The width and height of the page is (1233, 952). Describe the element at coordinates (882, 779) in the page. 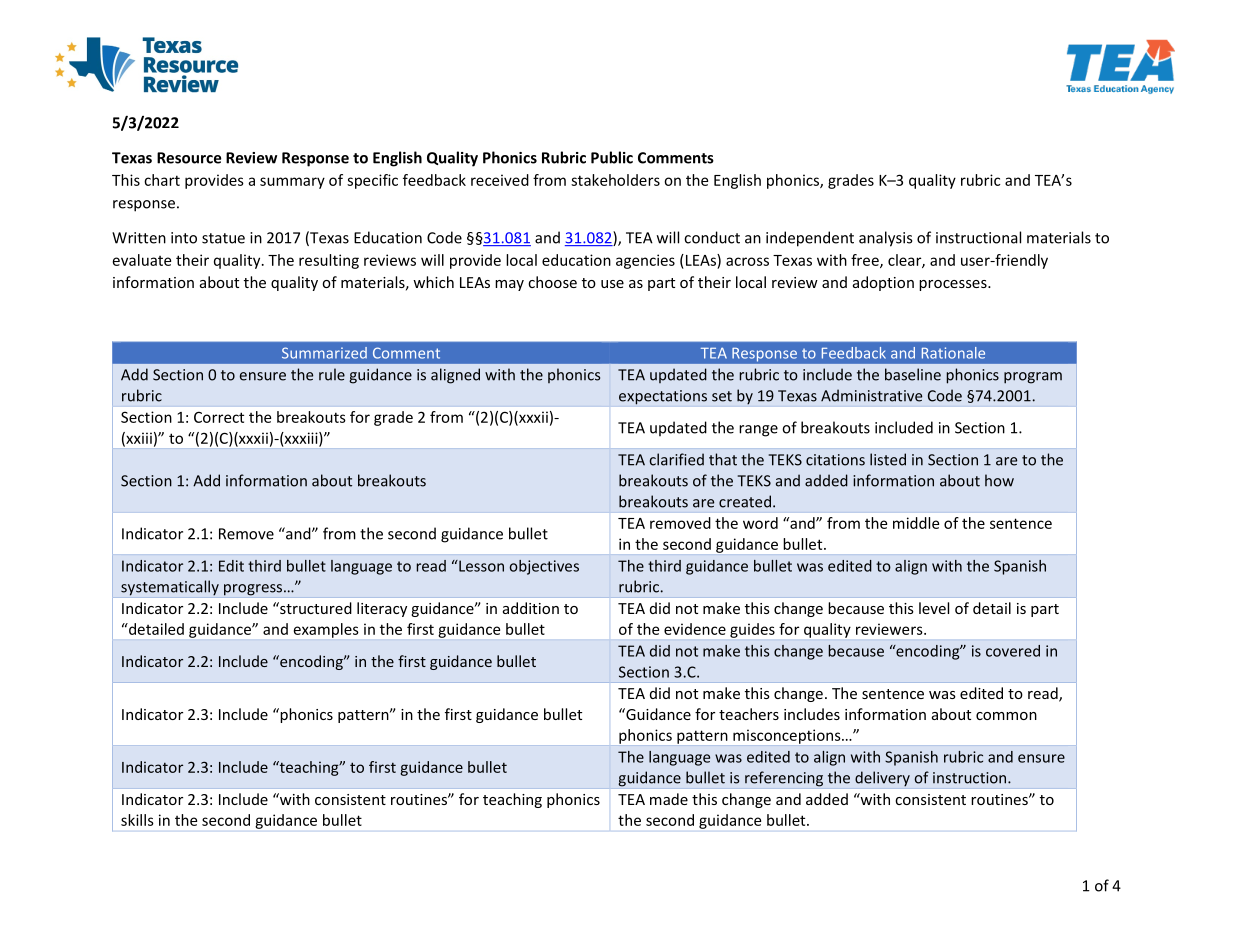

I see `delivery` at that location.
